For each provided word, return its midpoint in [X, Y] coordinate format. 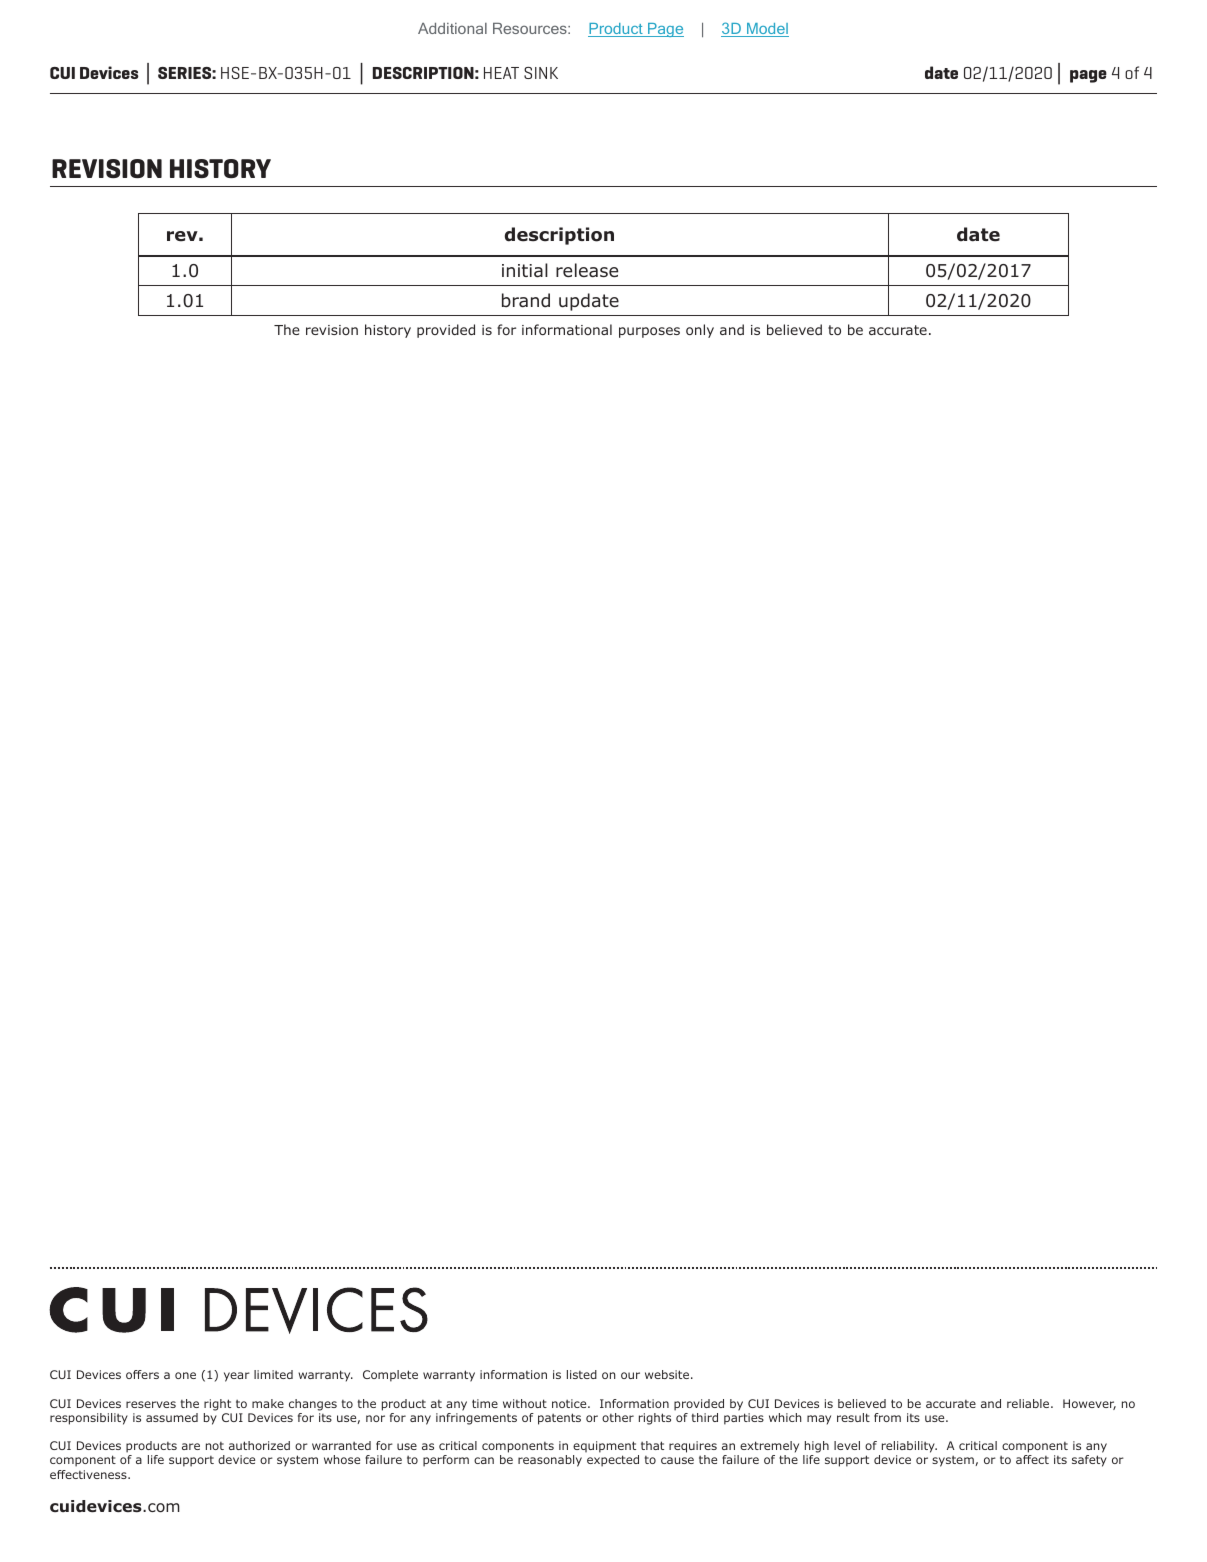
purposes [649, 332]
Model [767, 30]
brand [526, 300]
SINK [541, 73]
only [700, 331]
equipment [604, 1447]
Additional [452, 28]
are [191, 1446]
